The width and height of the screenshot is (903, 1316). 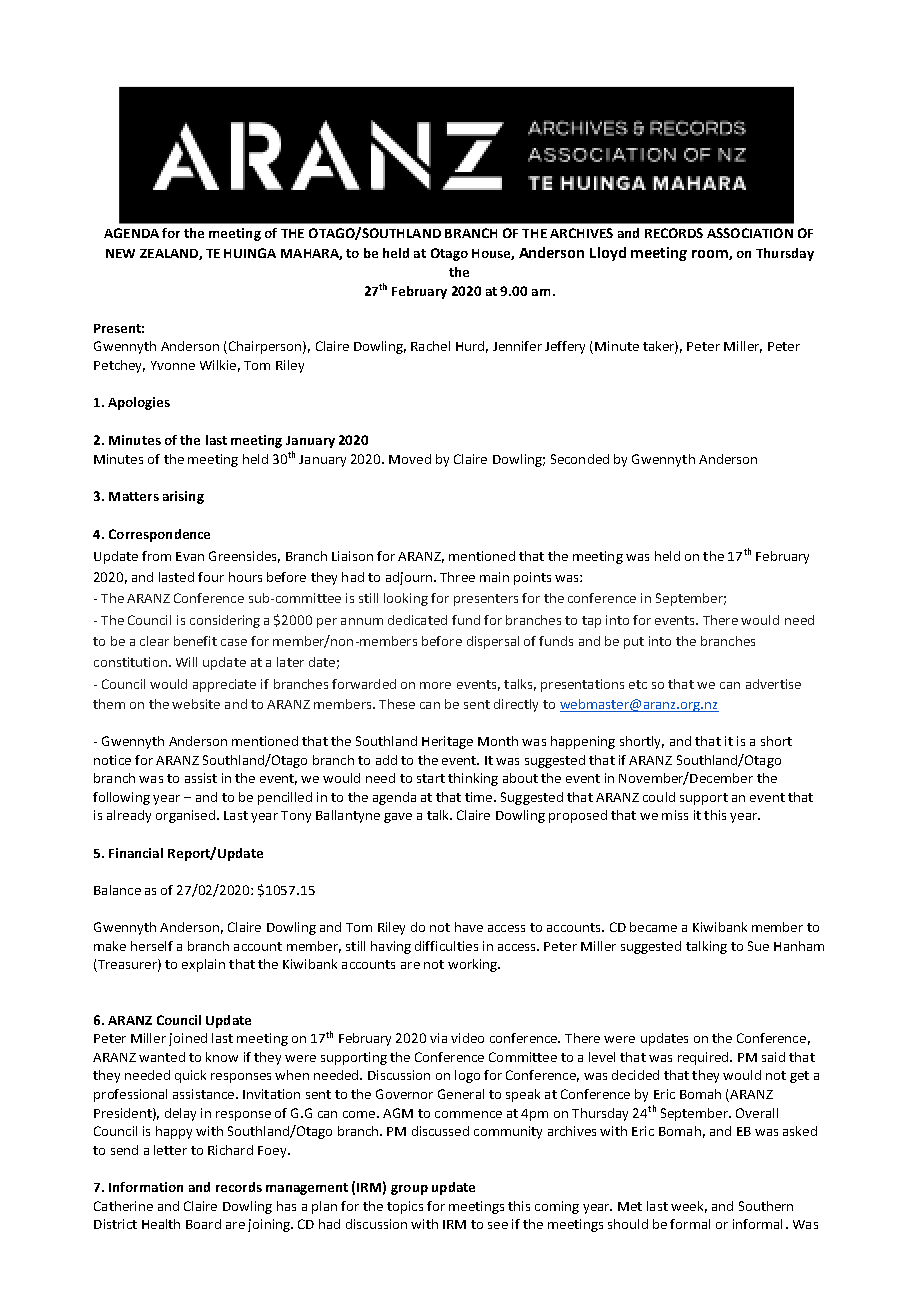 I want to click on NEW, so click(x=120, y=253).
